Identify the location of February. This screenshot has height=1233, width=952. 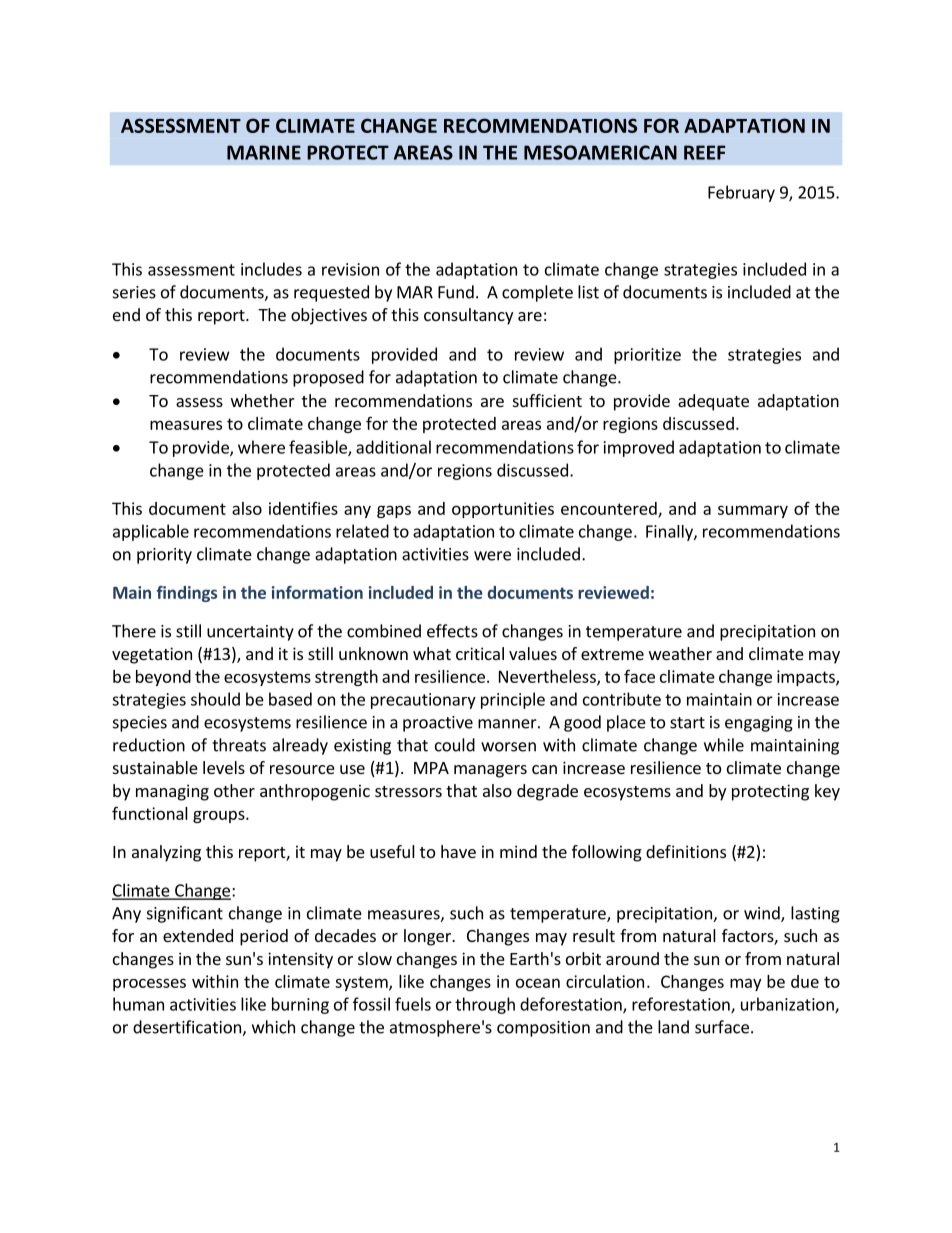
(741, 193).
